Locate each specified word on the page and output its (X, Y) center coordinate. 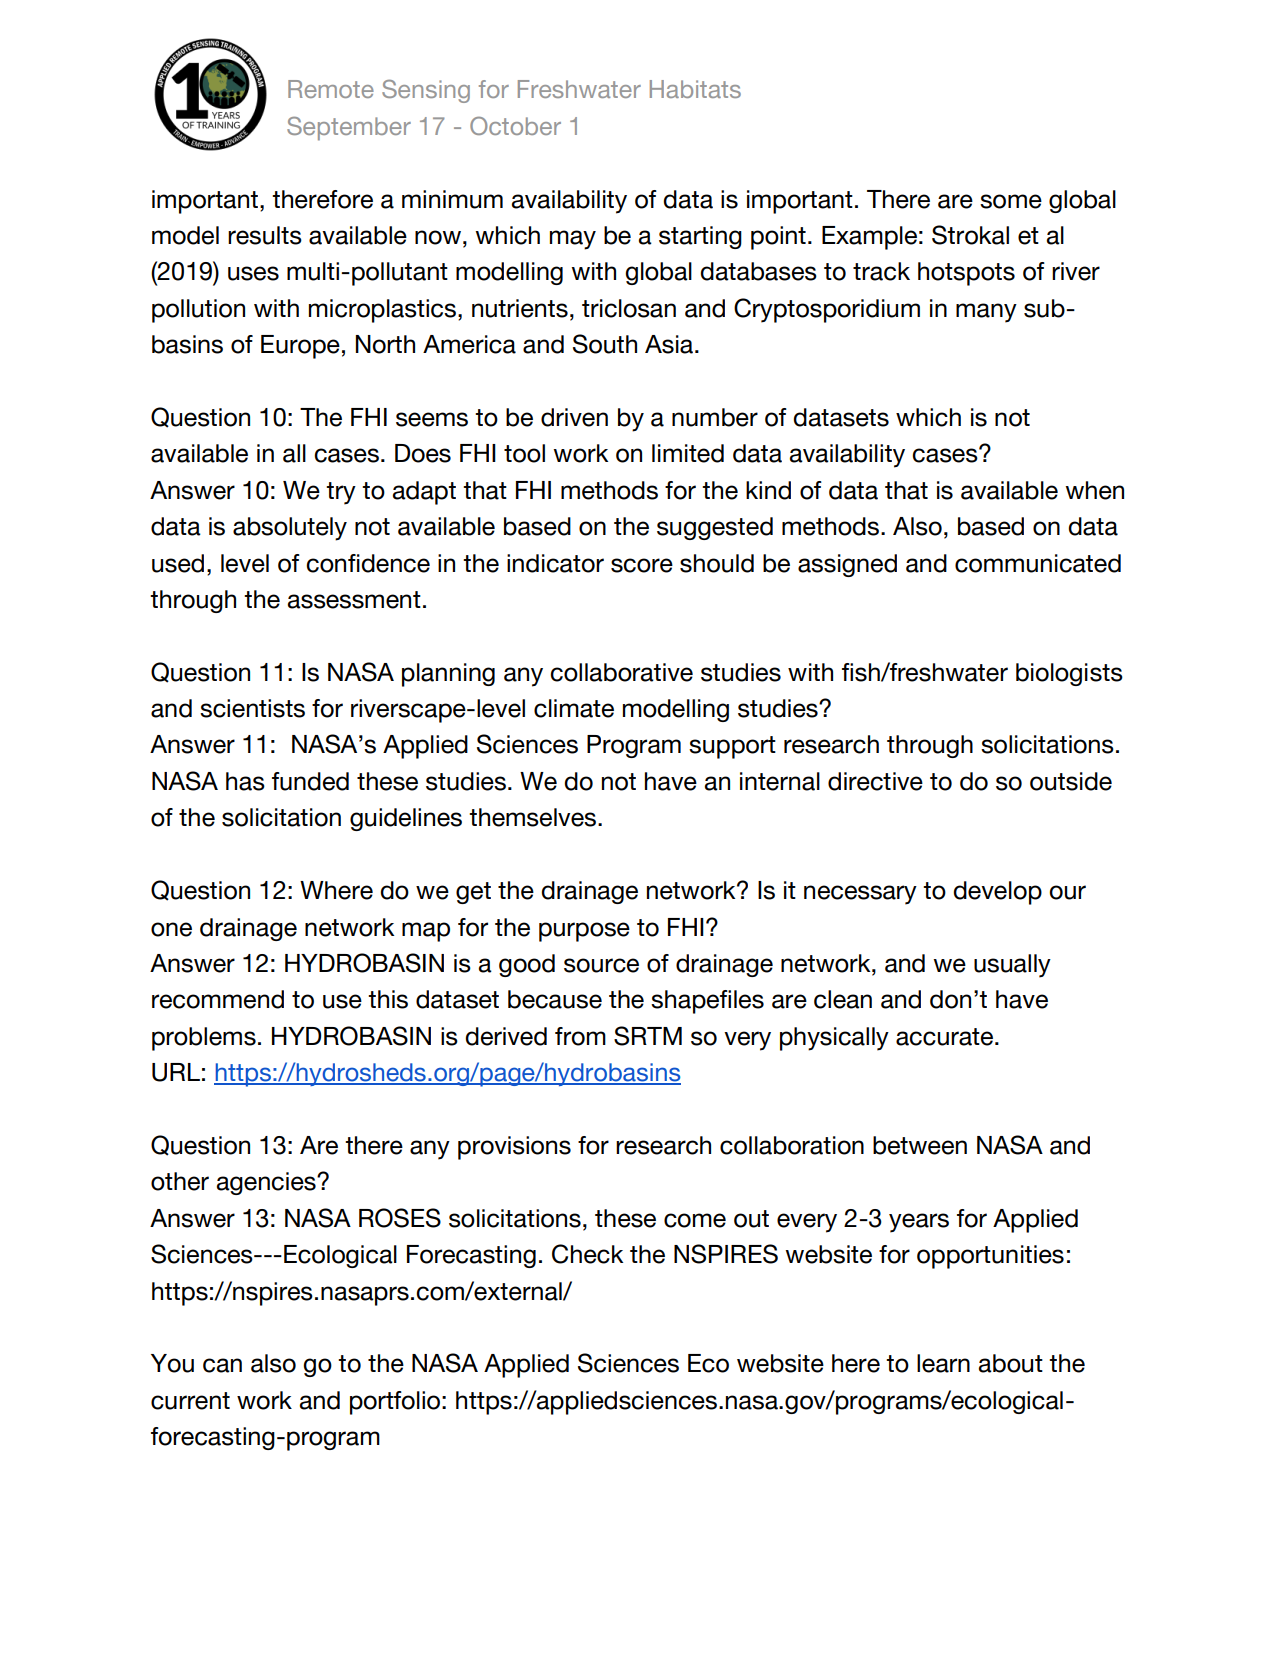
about (1011, 1363)
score (642, 565)
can (222, 1365)
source (601, 965)
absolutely (290, 529)
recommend (218, 999)
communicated (1038, 563)
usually (1012, 966)
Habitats (695, 89)
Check (587, 1254)
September (349, 129)
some (1011, 201)
